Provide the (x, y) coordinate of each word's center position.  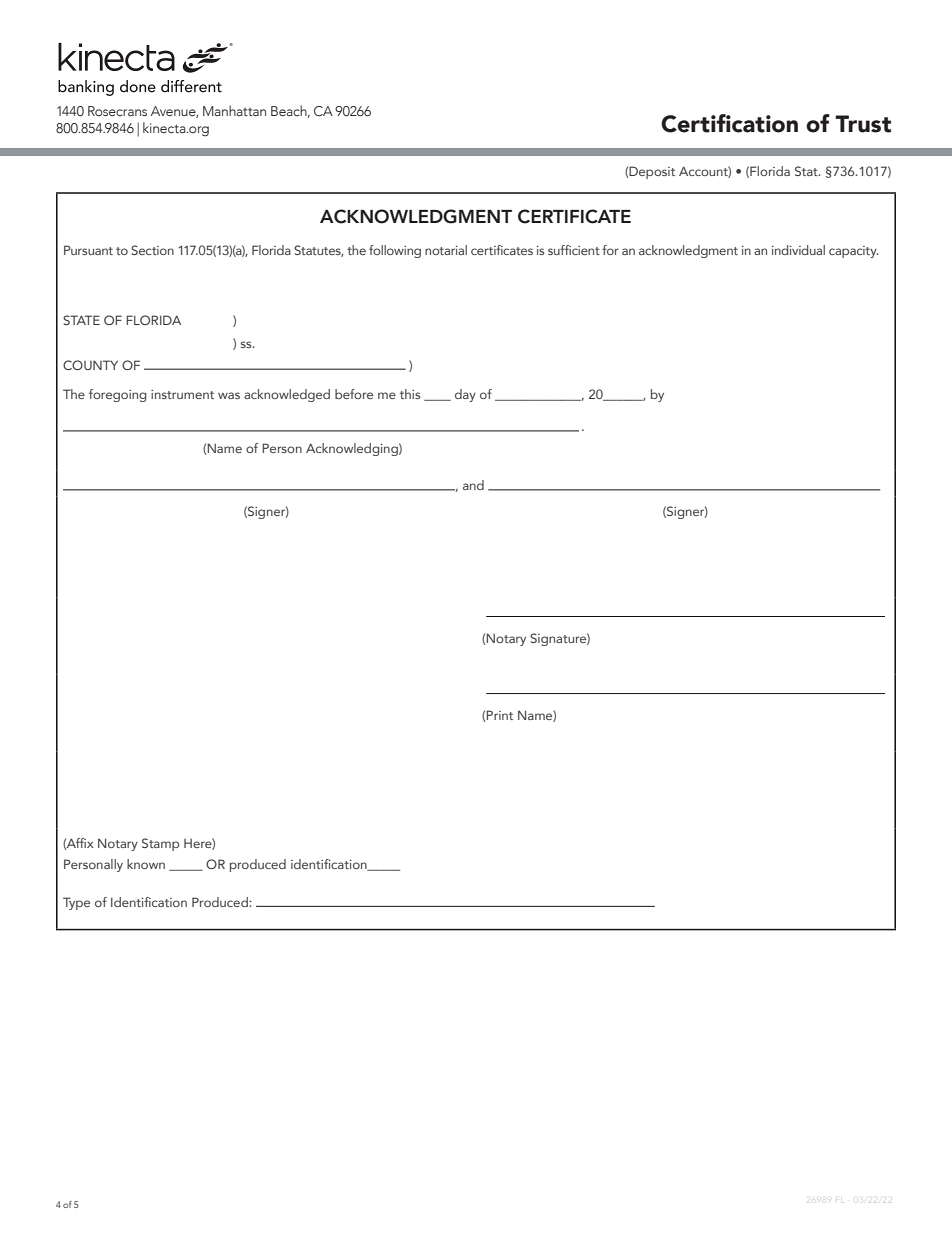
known (146, 864)
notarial (446, 250)
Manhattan (234, 110)
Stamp (160, 844)
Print (499, 716)
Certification (729, 123)
